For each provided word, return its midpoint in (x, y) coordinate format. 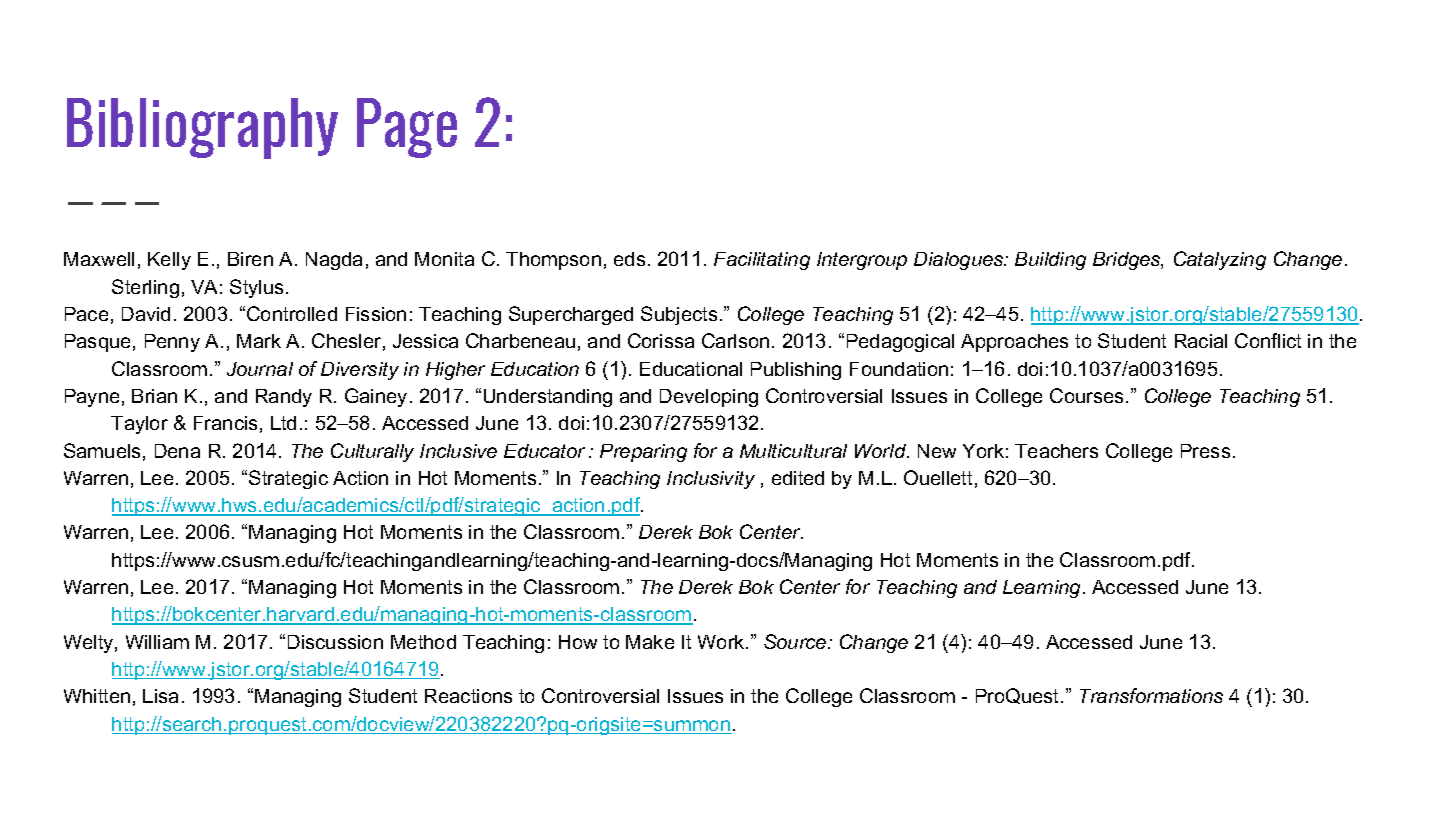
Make (650, 642)
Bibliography (202, 128)
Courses (1088, 395)
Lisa (160, 696)
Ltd (283, 423)
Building (1050, 261)
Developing (709, 398)
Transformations (1151, 695)
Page (407, 128)
